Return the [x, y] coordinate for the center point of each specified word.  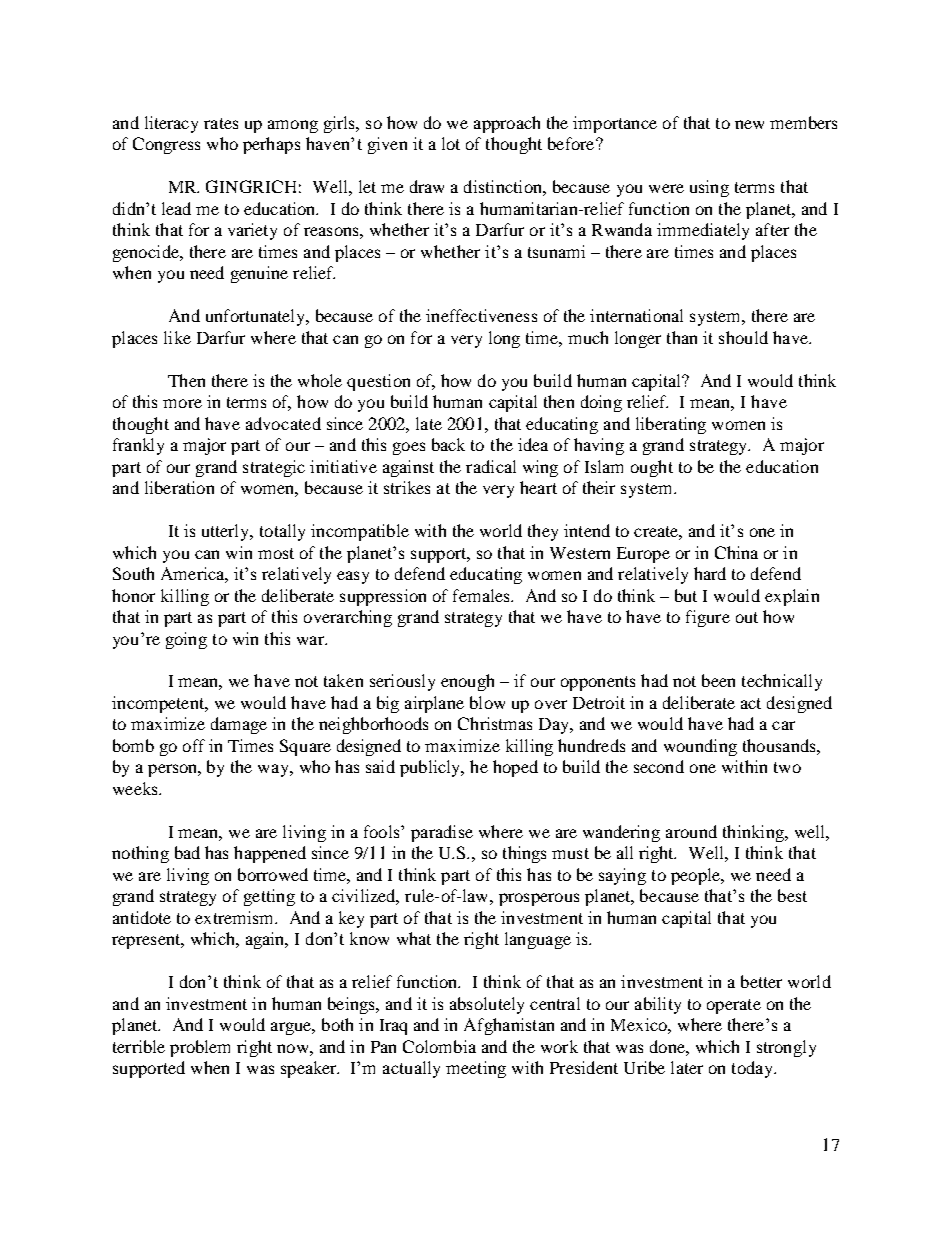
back [448, 444]
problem [200, 1048]
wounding [700, 747]
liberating [671, 425]
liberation [179, 487]
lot [451, 143]
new [749, 124]
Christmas [495, 723]
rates [221, 123]
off [194, 745]
